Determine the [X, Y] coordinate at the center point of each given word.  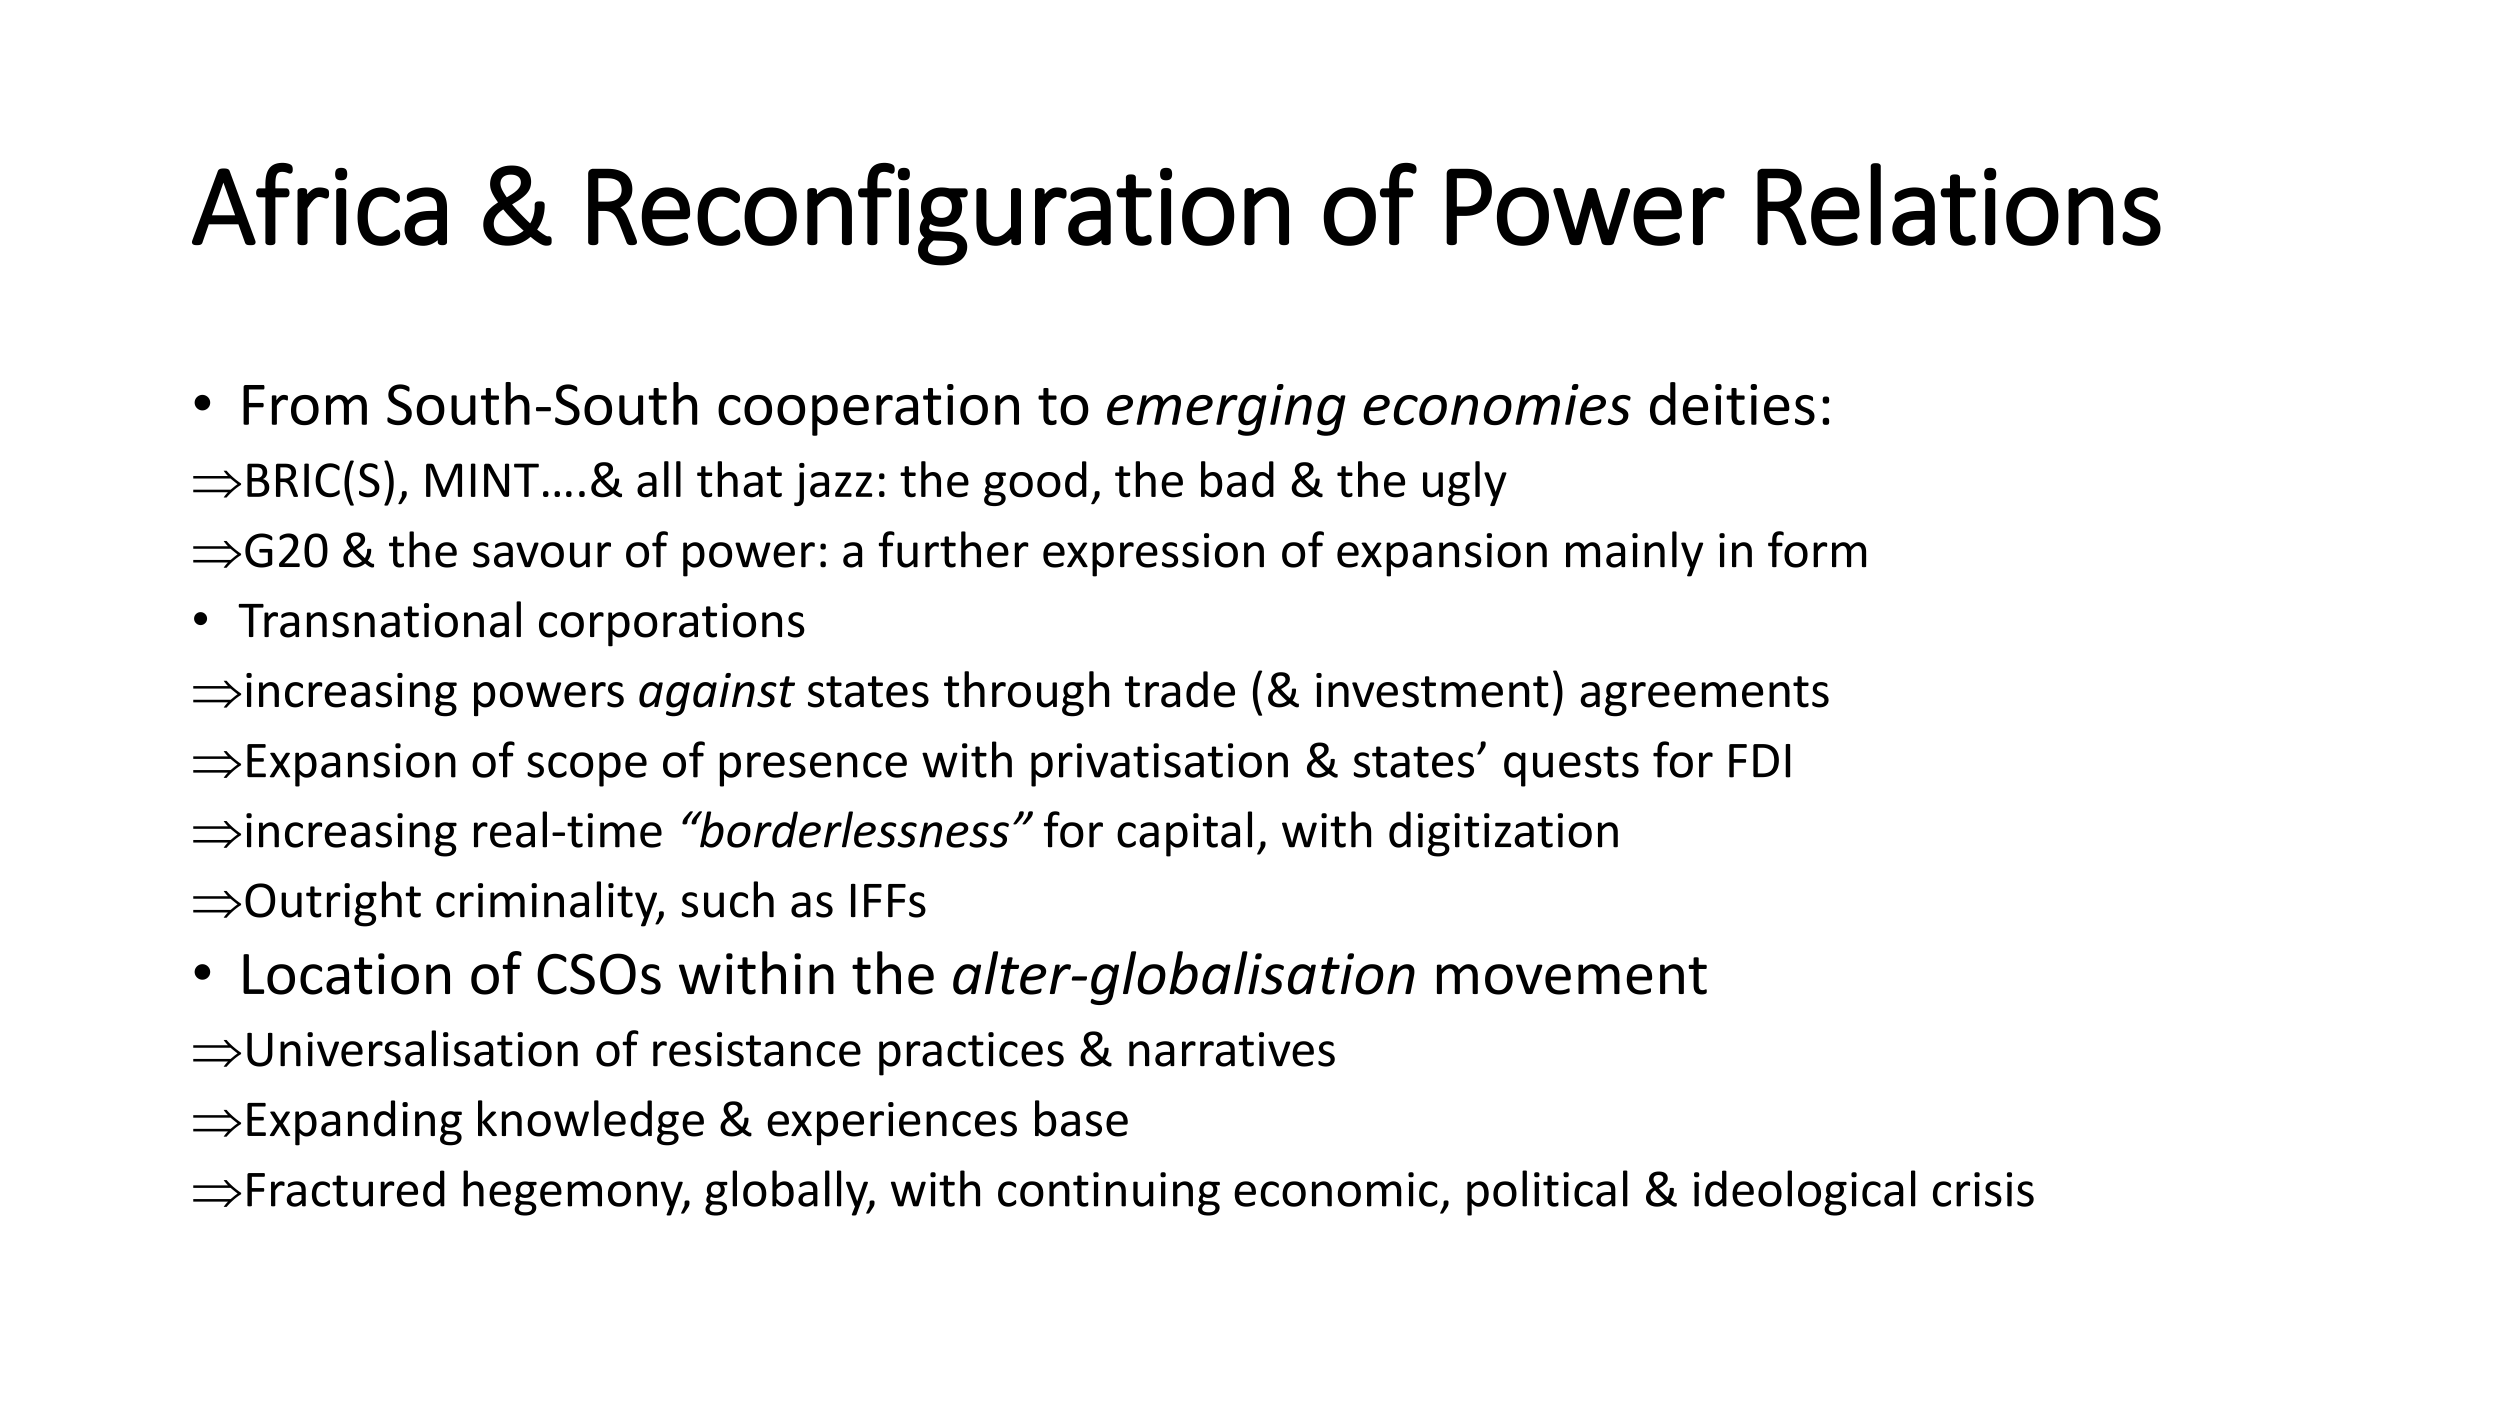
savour [542, 555]
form [1817, 549]
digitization [1503, 834]
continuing [1109, 1194]
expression [1153, 555]
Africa [319, 204]
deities [1732, 403]
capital [1184, 834]
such [727, 899]
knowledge [591, 1123]
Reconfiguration [938, 214]
